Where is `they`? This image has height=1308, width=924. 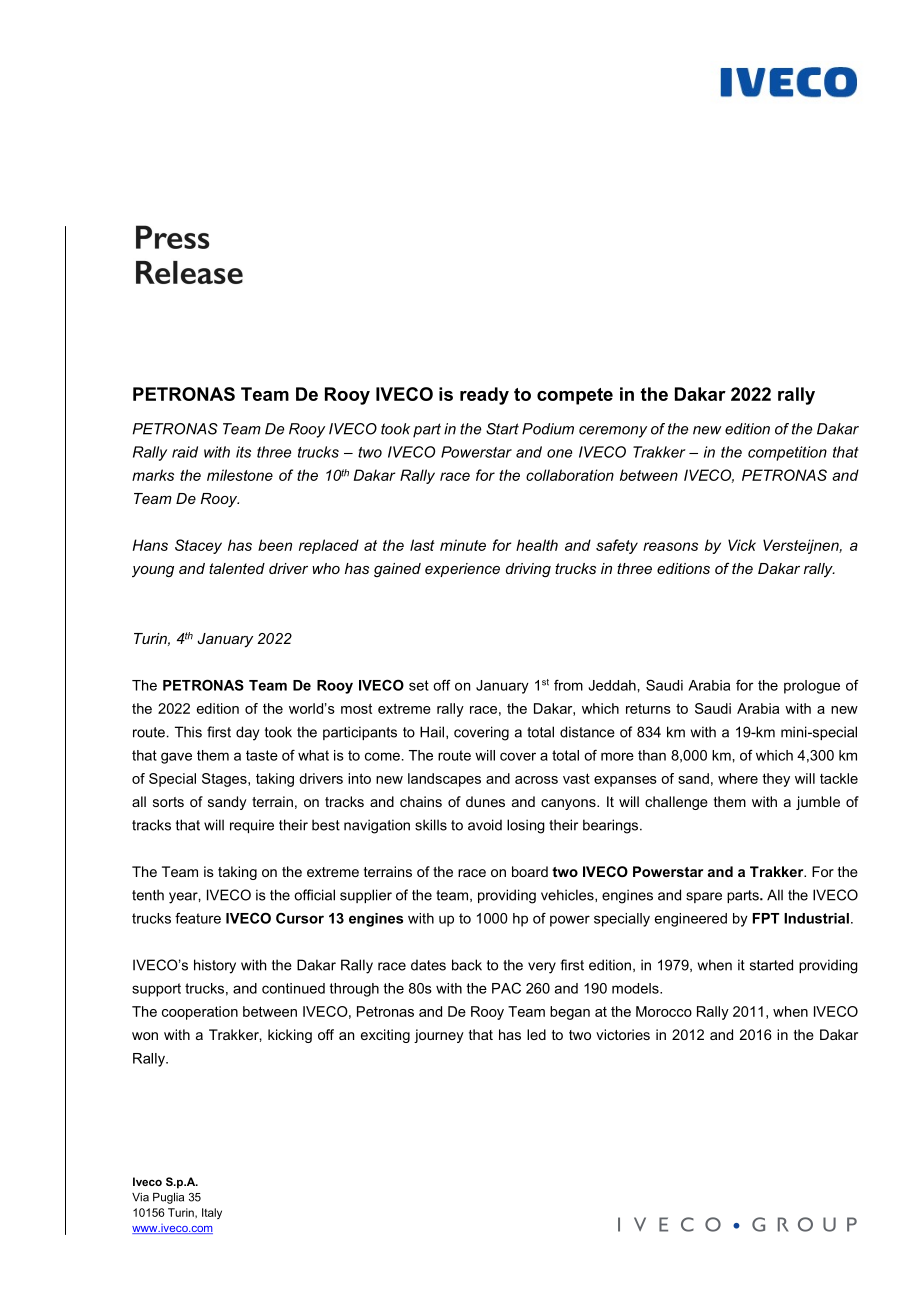
they is located at coordinates (776, 780).
